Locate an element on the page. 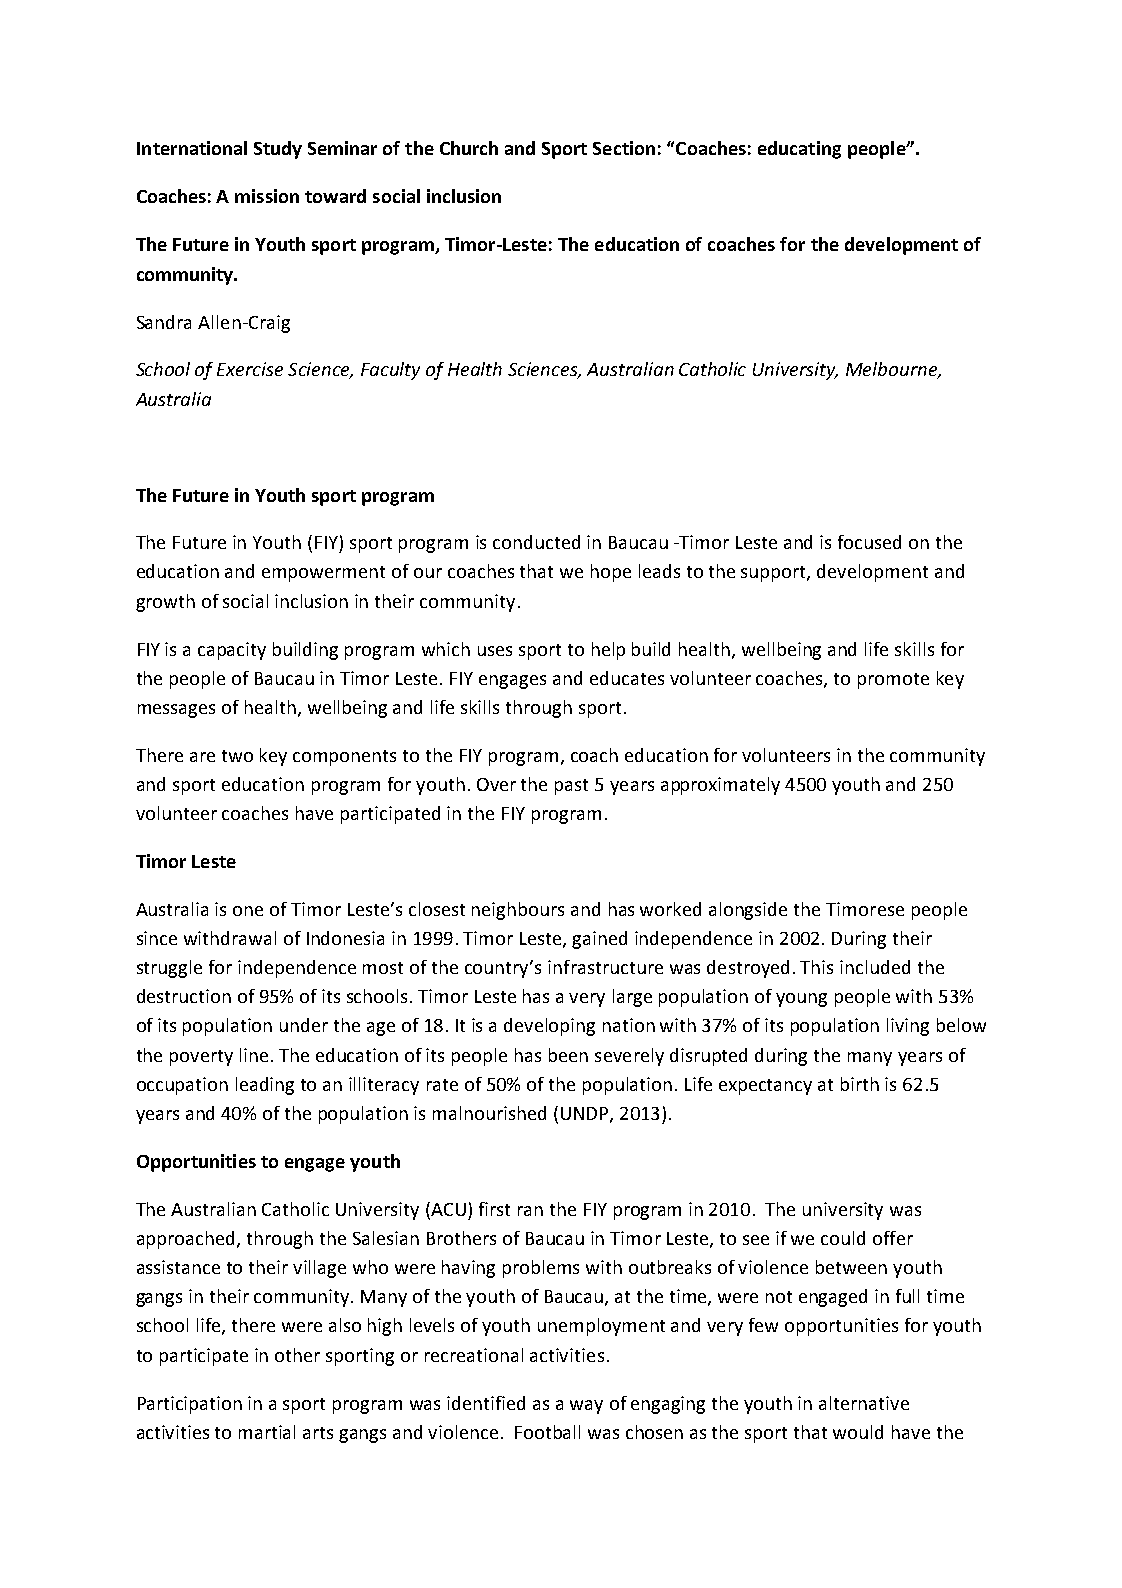 The height and width of the page is (1588, 1122). Section is located at coordinates (624, 148).
